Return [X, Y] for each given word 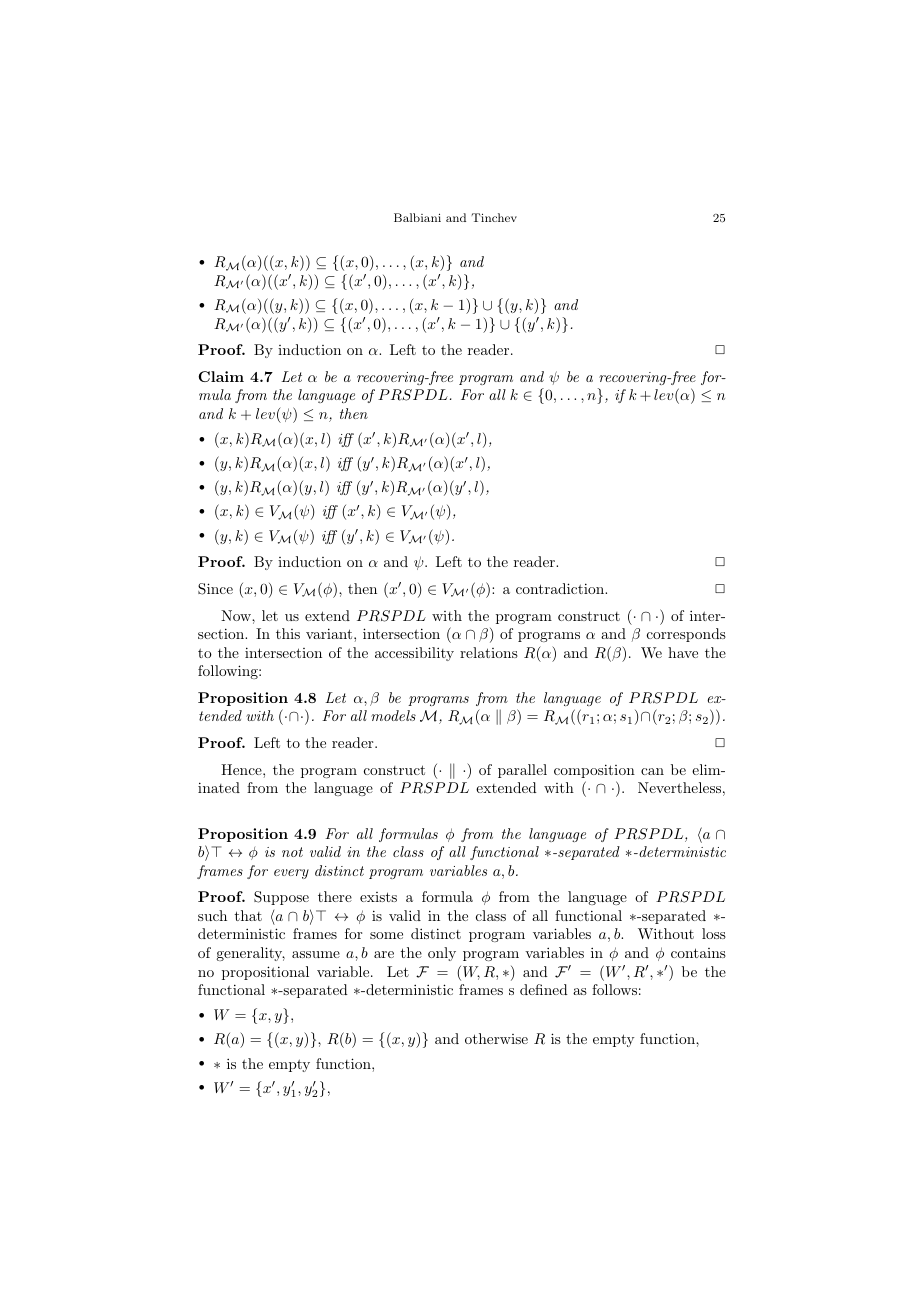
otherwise [496, 1038]
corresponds [686, 635]
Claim [221, 376]
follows [614, 989]
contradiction [561, 588]
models [393, 715]
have [683, 652]
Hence [242, 769]
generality [250, 954]
